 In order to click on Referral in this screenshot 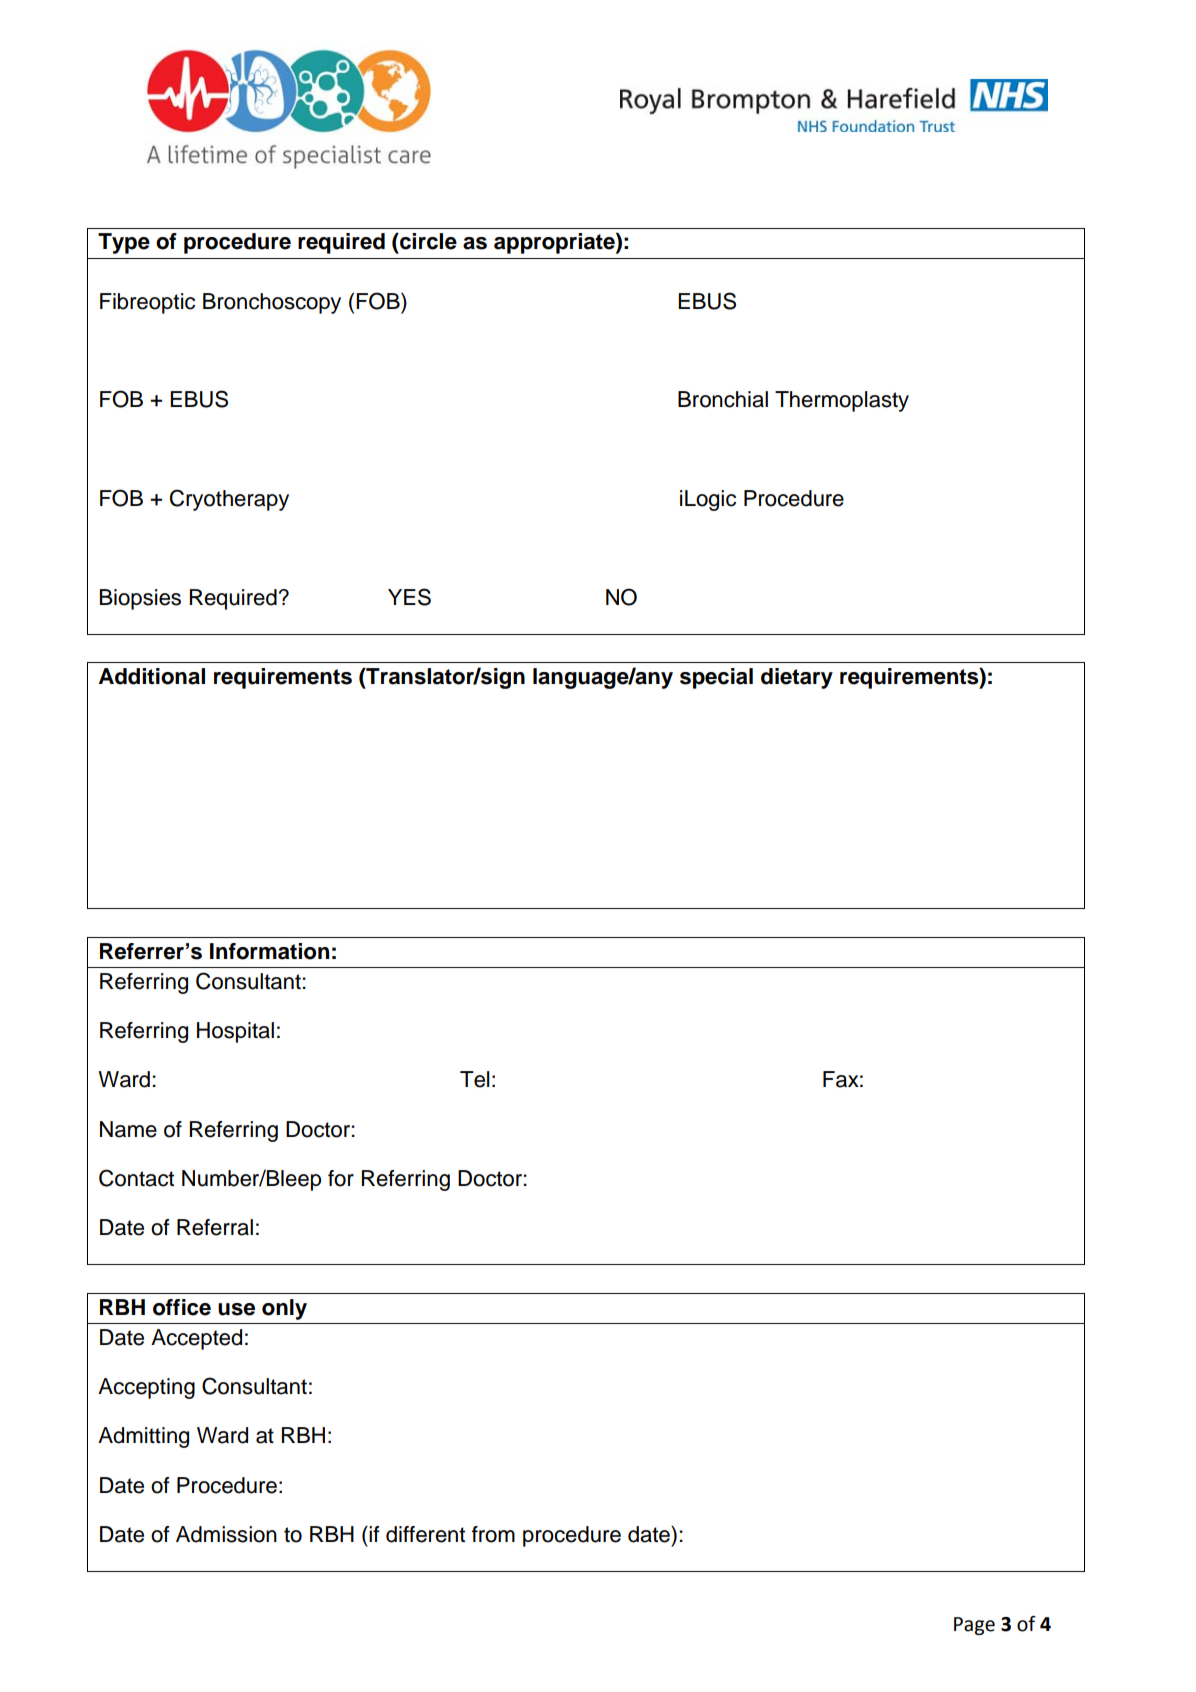, I will do `click(215, 1227)`.
